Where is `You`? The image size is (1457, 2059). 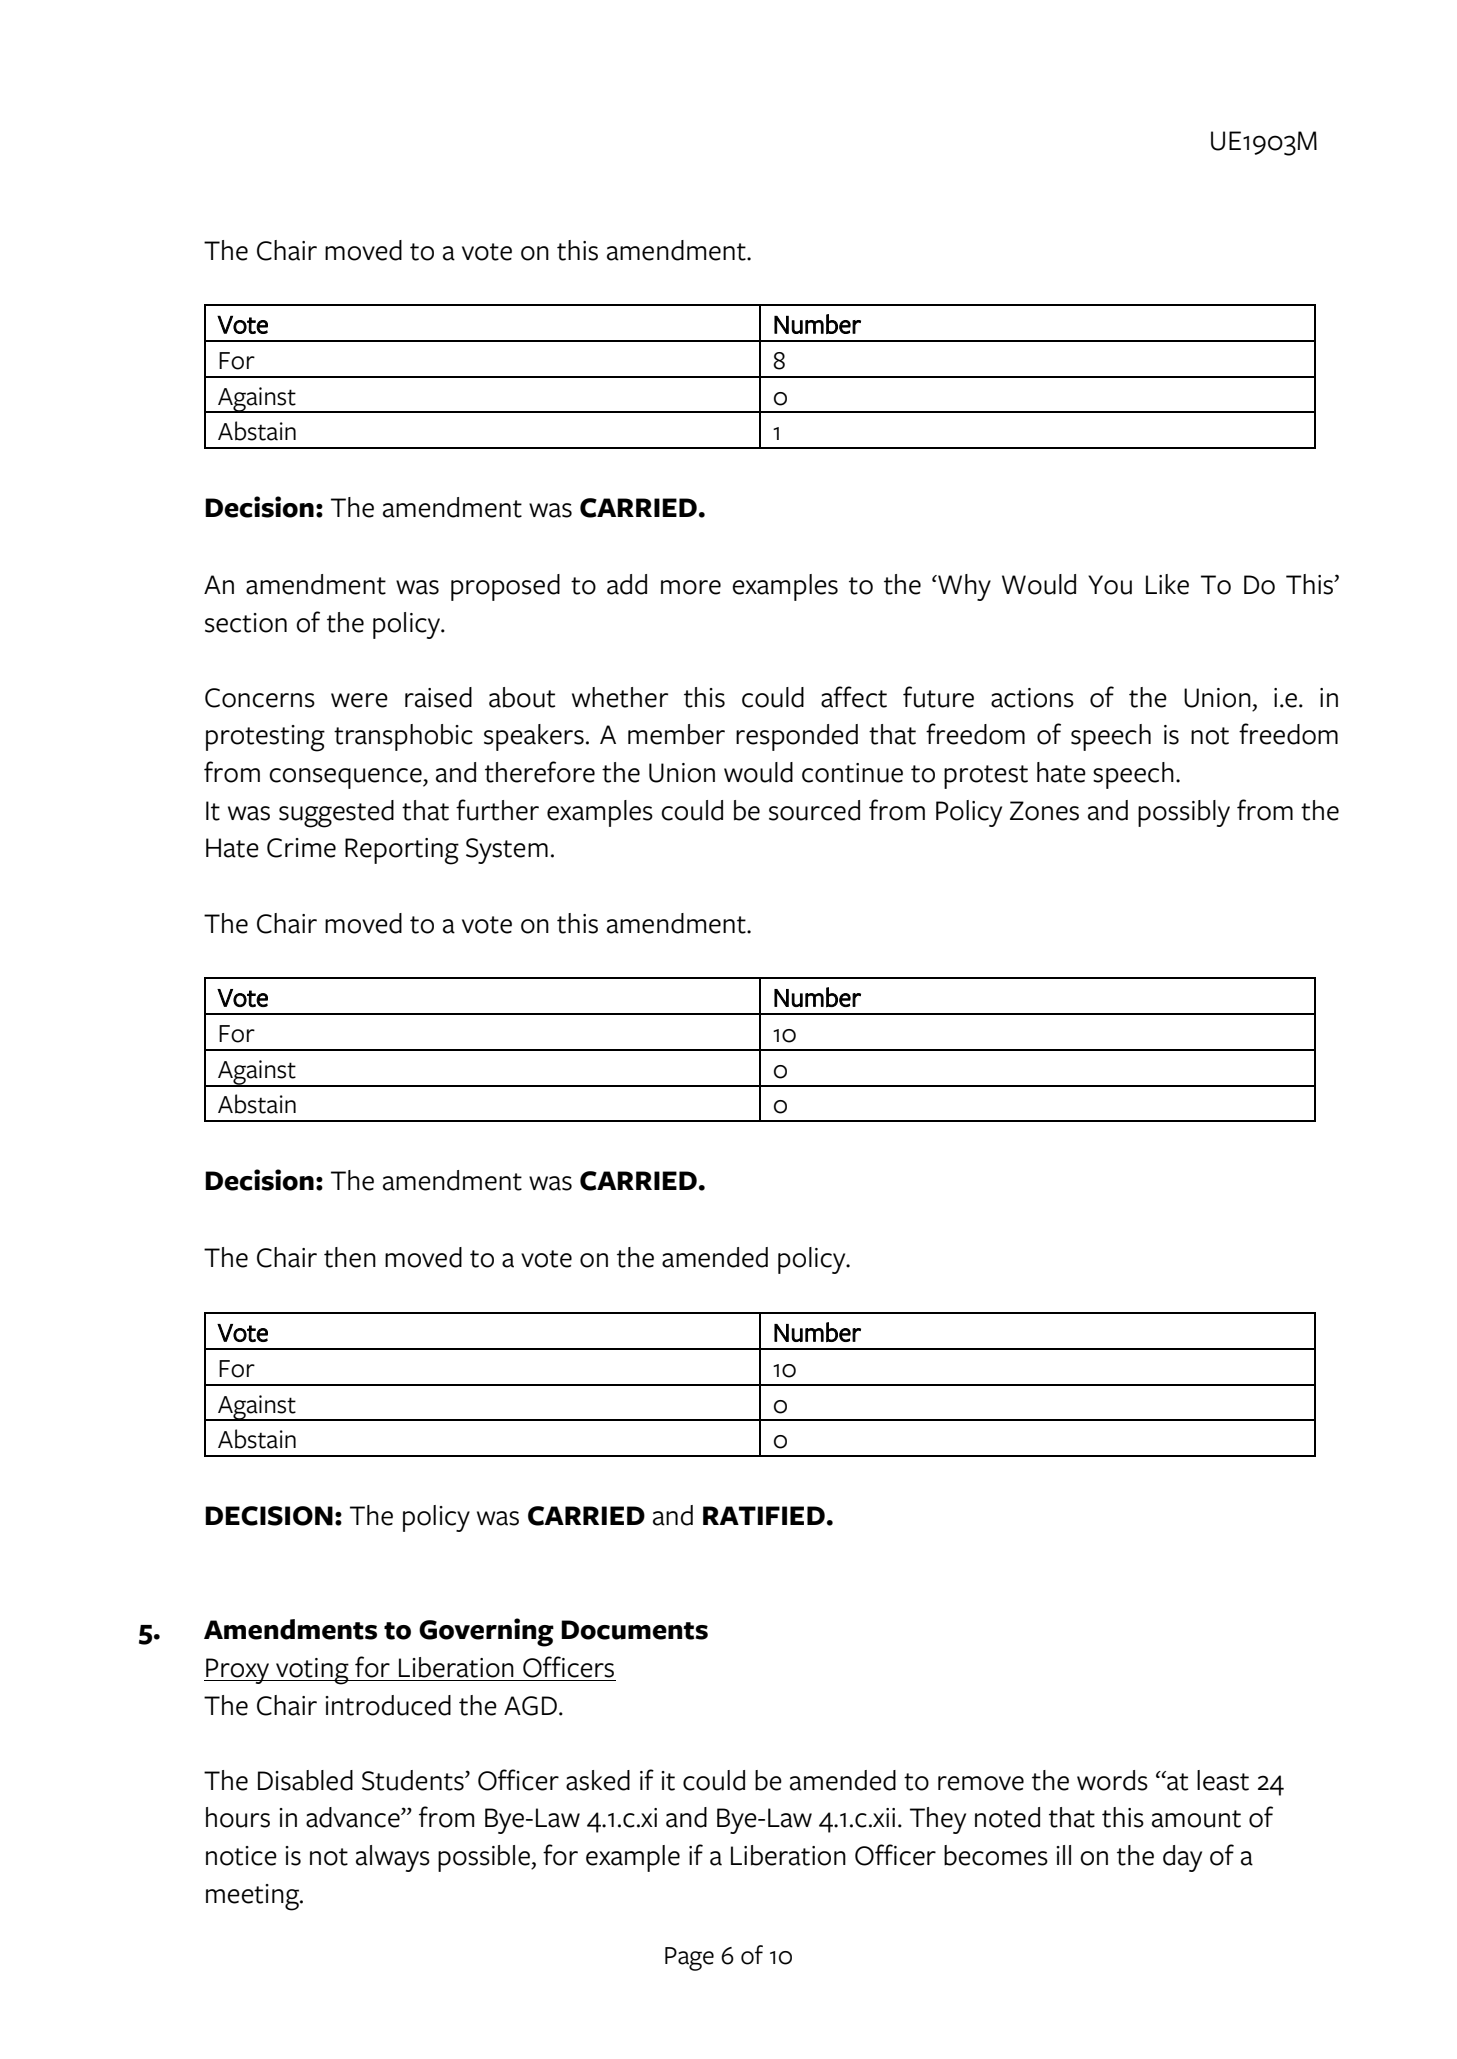 You is located at coordinates (1110, 585).
